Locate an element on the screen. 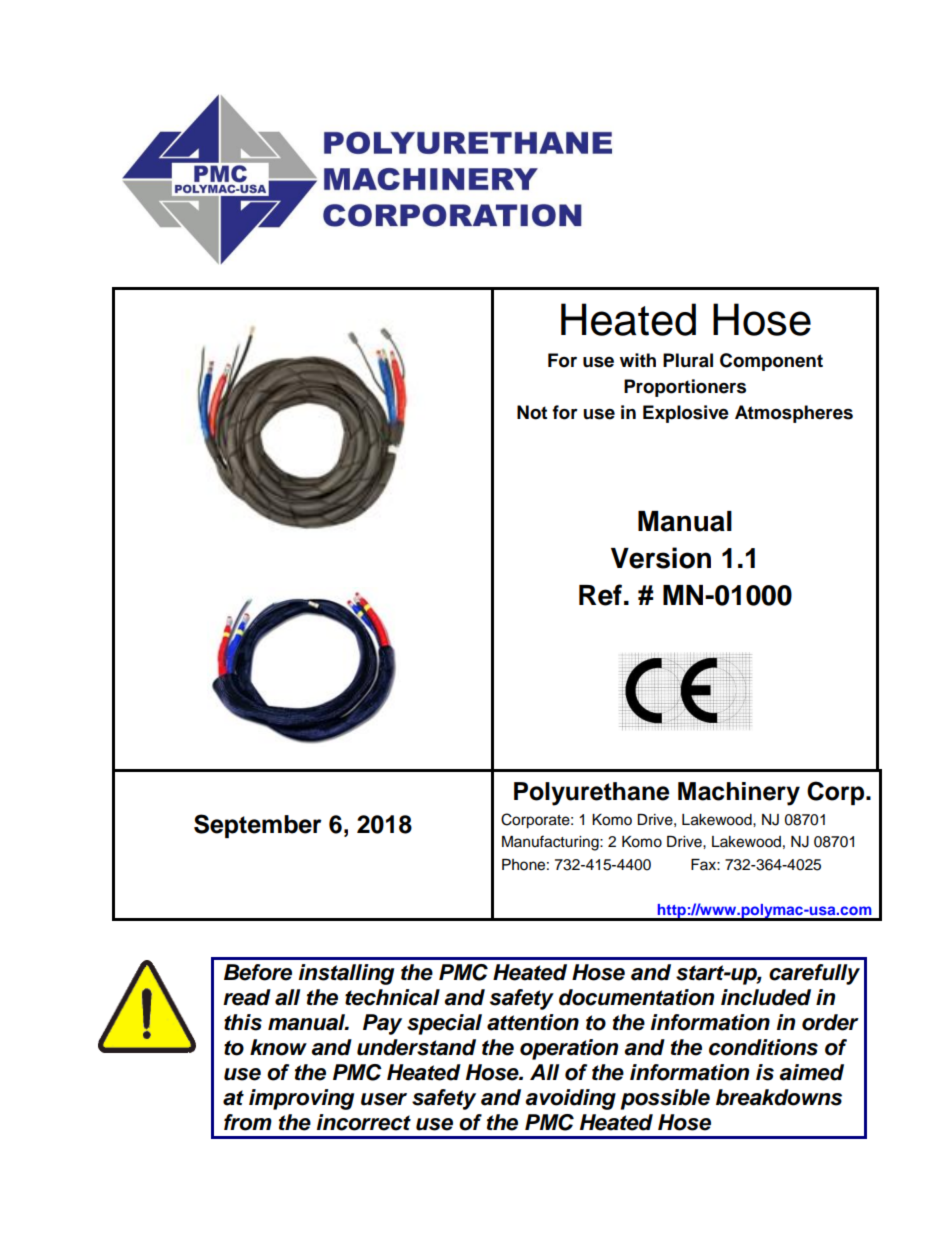 The width and height of the screenshot is (952, 1233). avoiding is located at coordinates (570, 1099).
